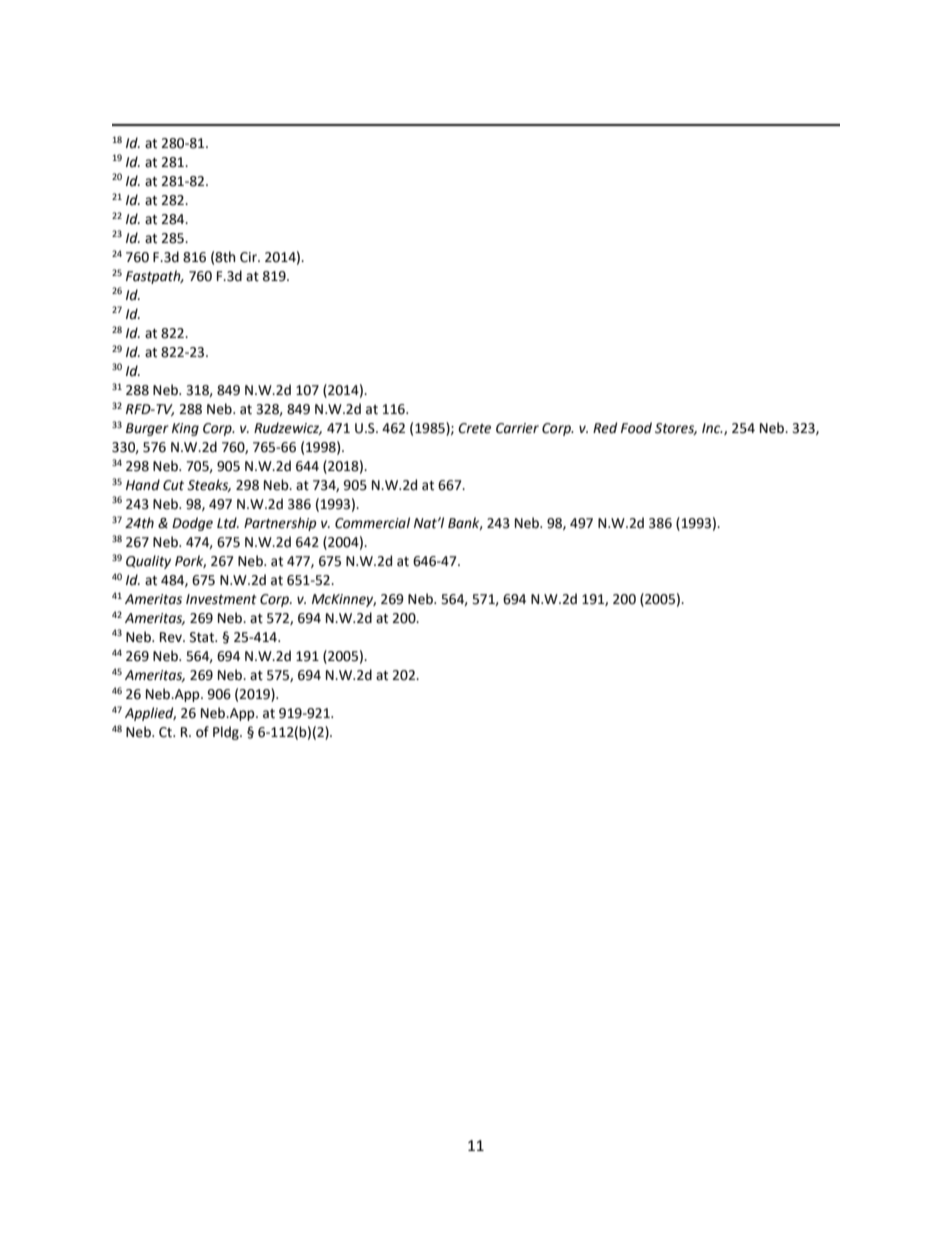  What do you see at coordinates (676, 429) in the image?
I see `Stores` at bounding box center [676, 429].
